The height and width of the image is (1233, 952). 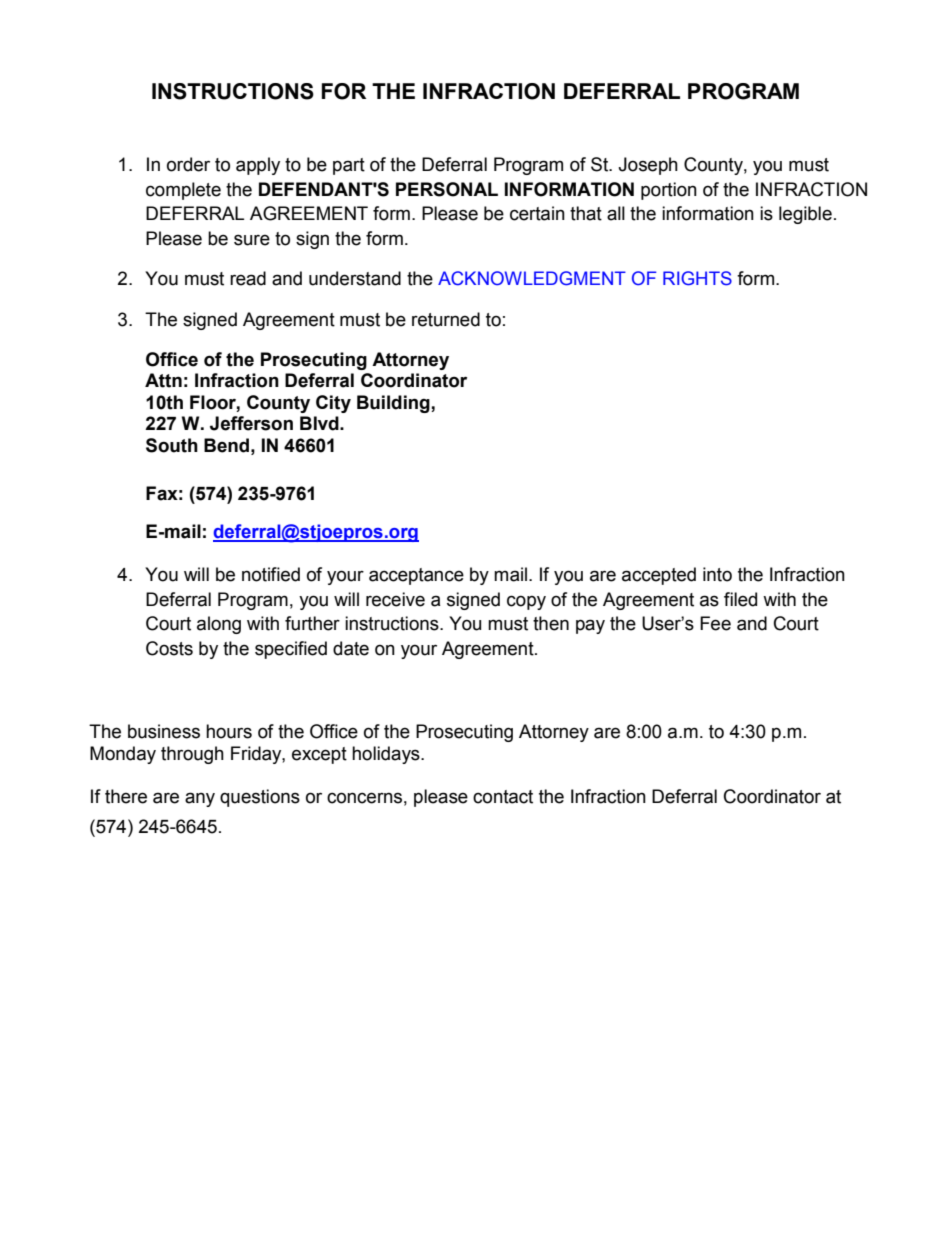 What do you see at coordinates (394, 404) in the image?
I see `Building` at bounding box center [394, 404].
